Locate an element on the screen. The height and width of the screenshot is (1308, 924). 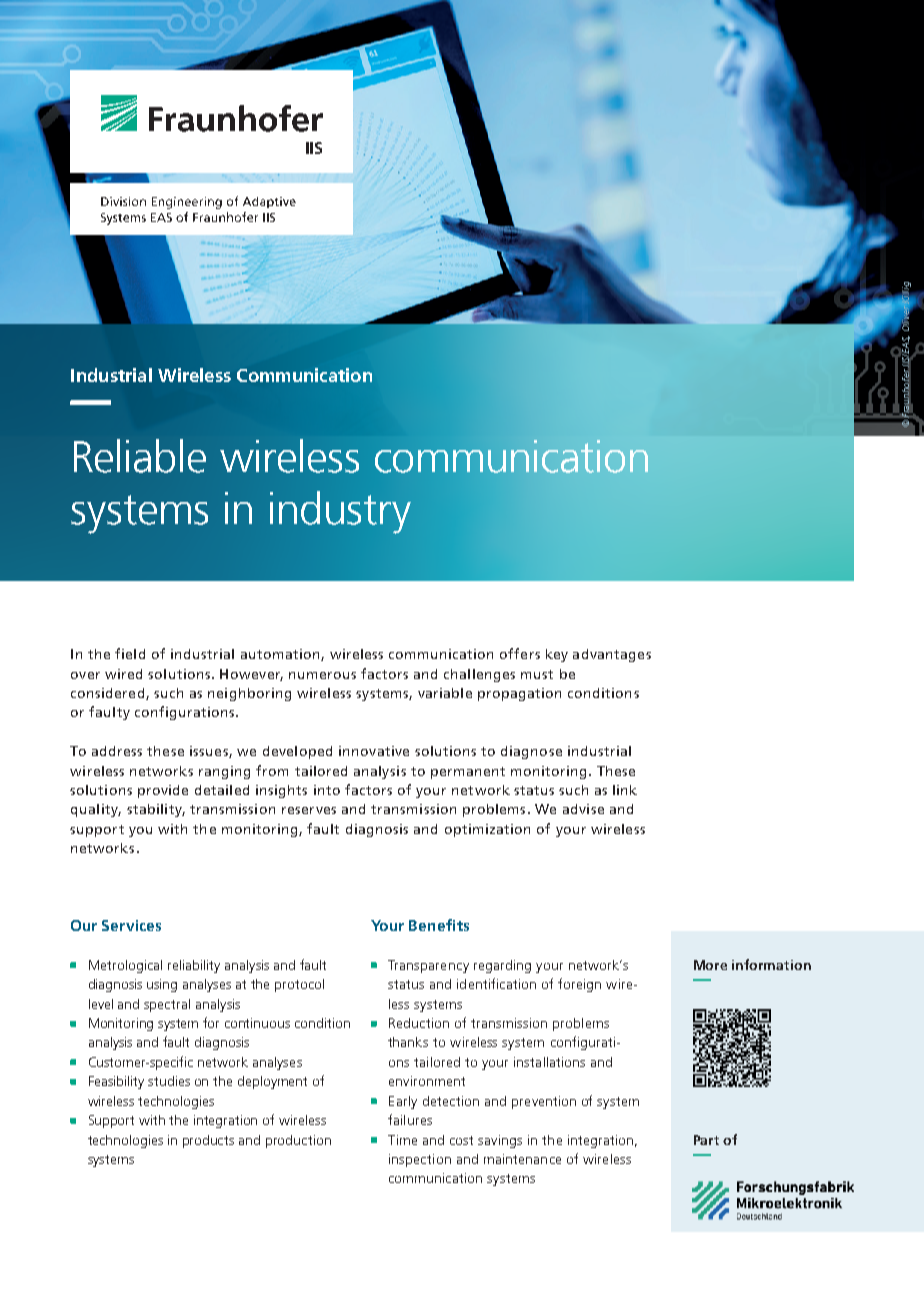
Services is located at coordinates (131, 925).
